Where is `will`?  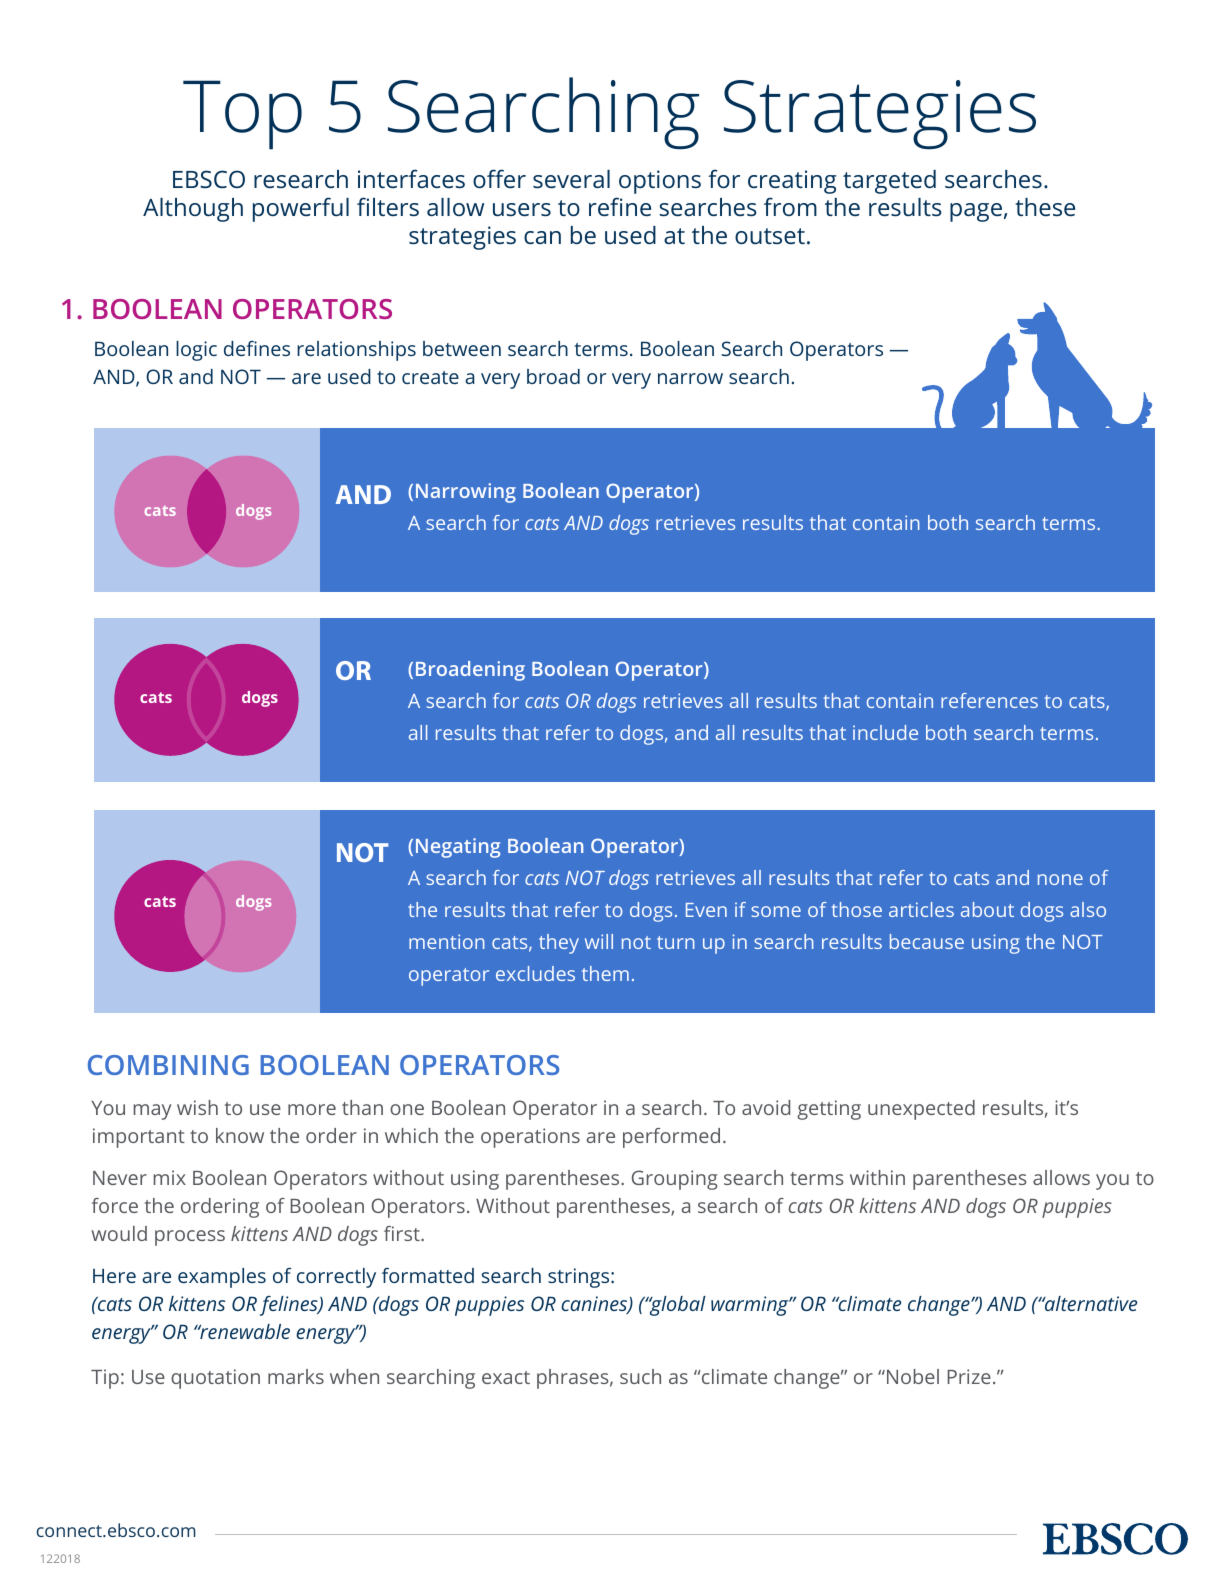 will is located at coordinates (599, 941).
